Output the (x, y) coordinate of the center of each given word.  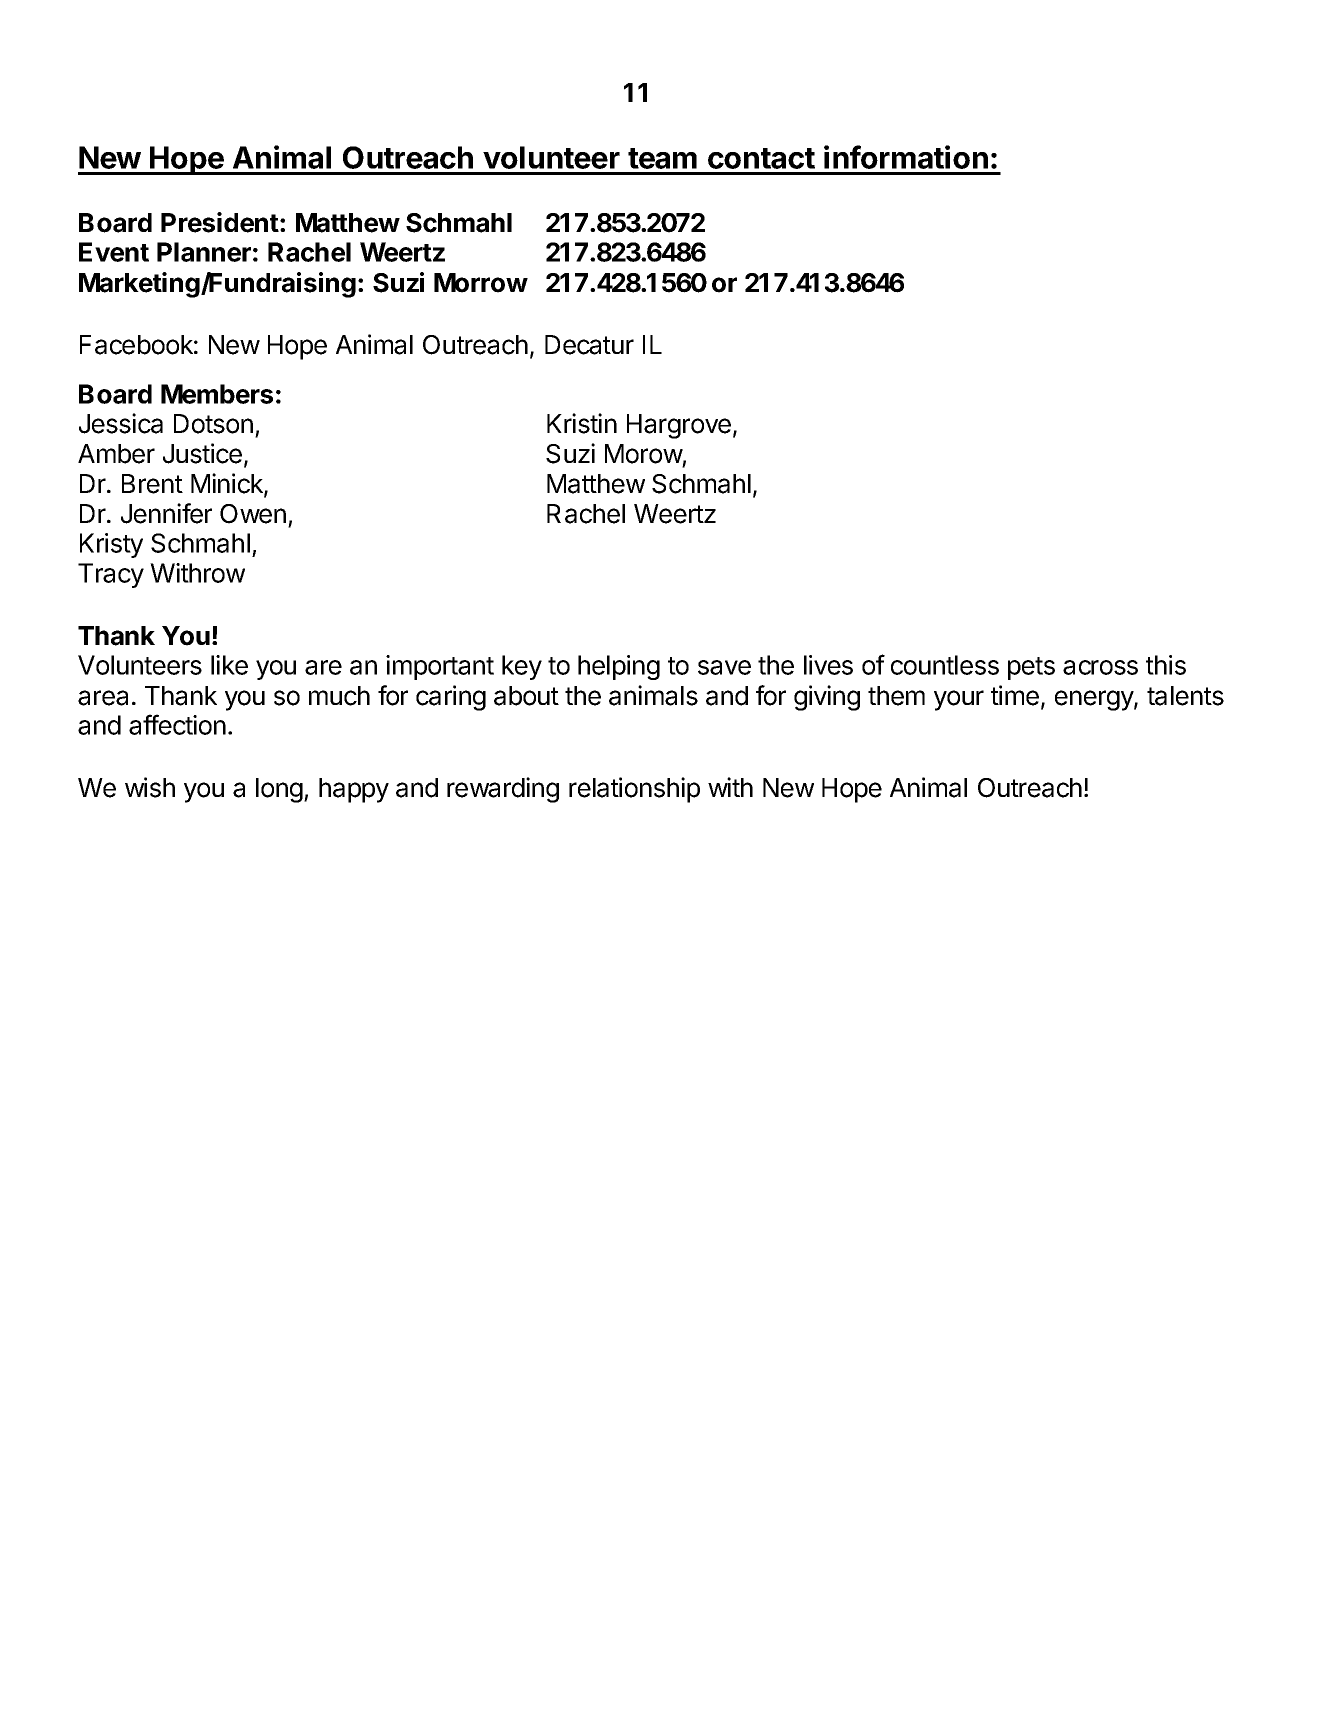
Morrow (481, 283)
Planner (204, 252)
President (220, 222)
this (1166, 665)
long (279, 790)
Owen (253, 514)
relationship (634, 790)
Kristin (582, 423)
